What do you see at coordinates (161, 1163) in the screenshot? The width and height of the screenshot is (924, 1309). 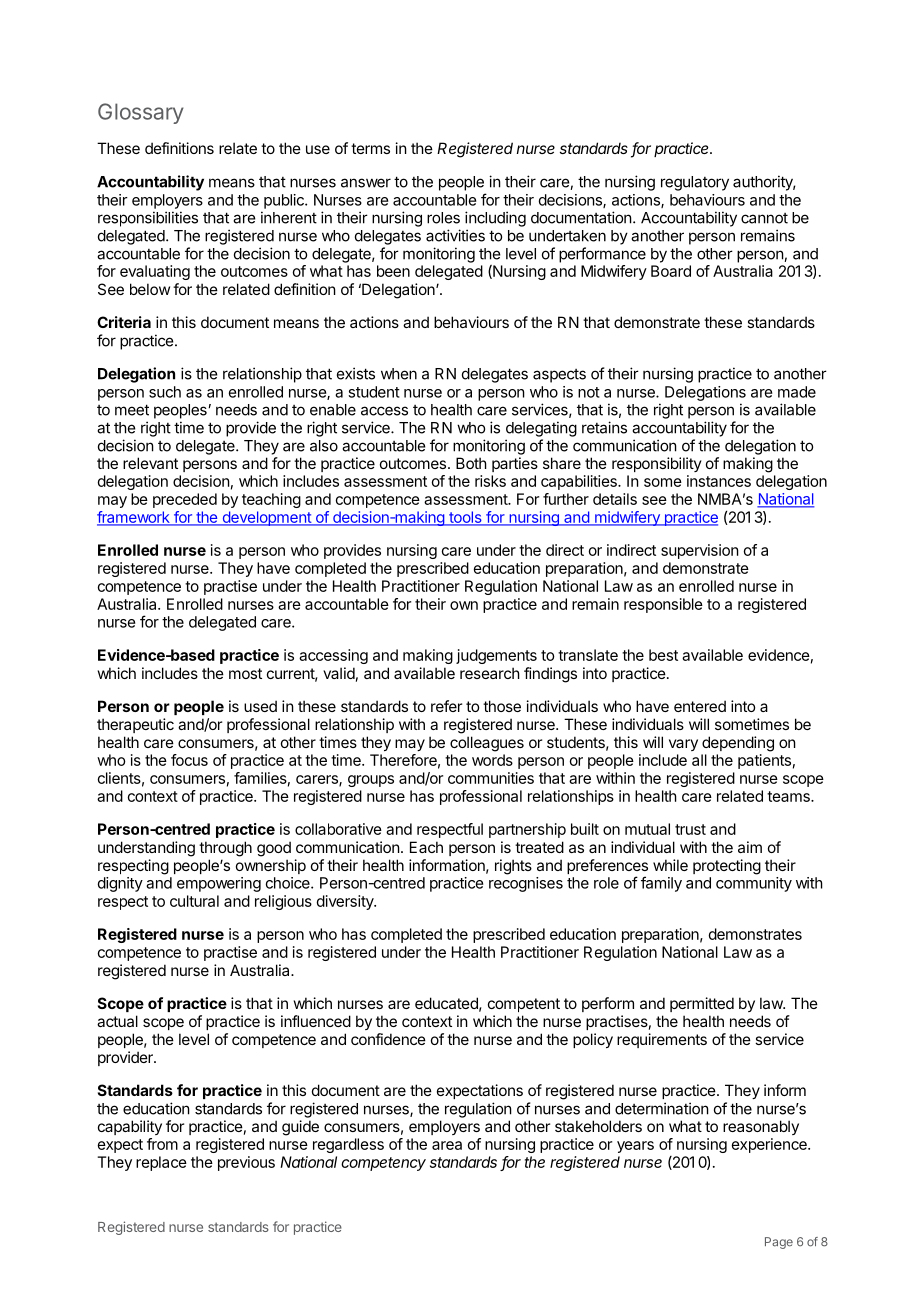 I see `replace` at bounding box center [161, 1163].
